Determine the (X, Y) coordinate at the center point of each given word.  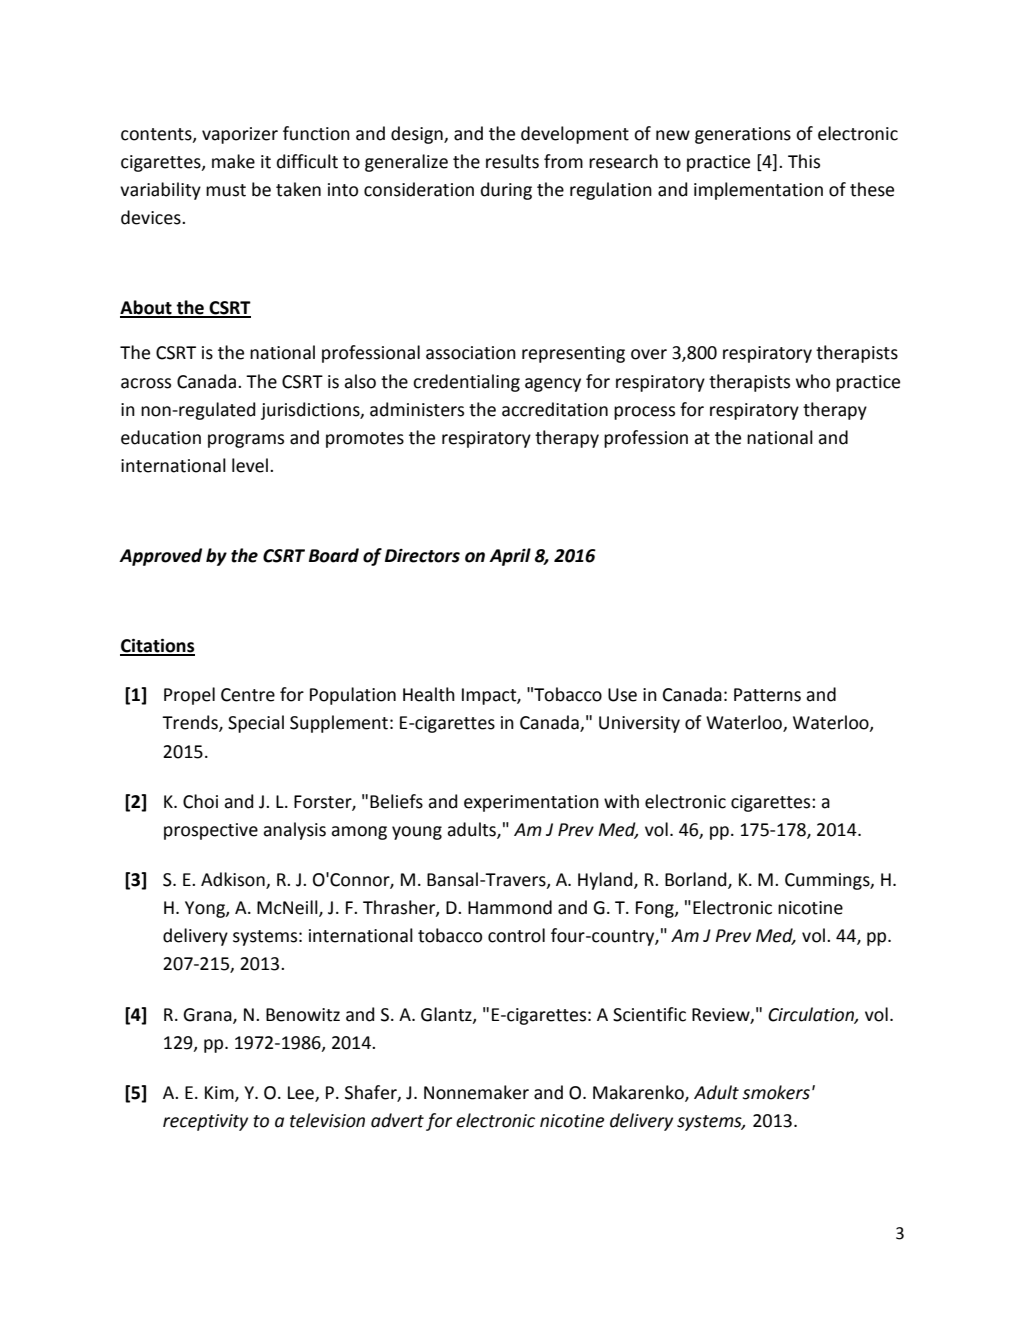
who (813, 381)
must (226, 190)
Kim (220, 1093)
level (250, 465)
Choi (200, 801)
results (512, 161)
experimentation (531, 803)
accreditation (555, 409)
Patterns (767, 695)
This (804, 161)
